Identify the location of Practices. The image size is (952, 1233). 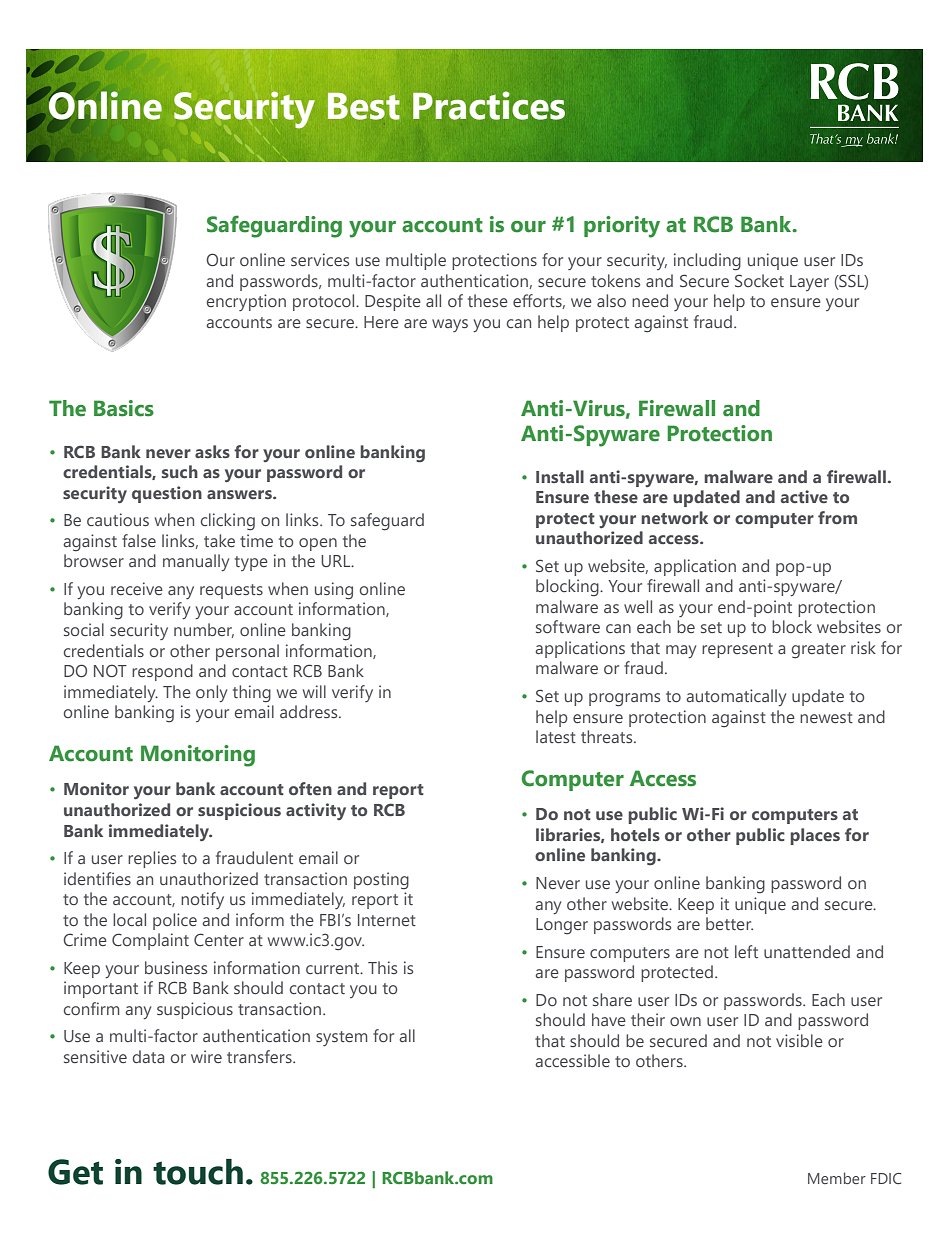
(489, 105).
